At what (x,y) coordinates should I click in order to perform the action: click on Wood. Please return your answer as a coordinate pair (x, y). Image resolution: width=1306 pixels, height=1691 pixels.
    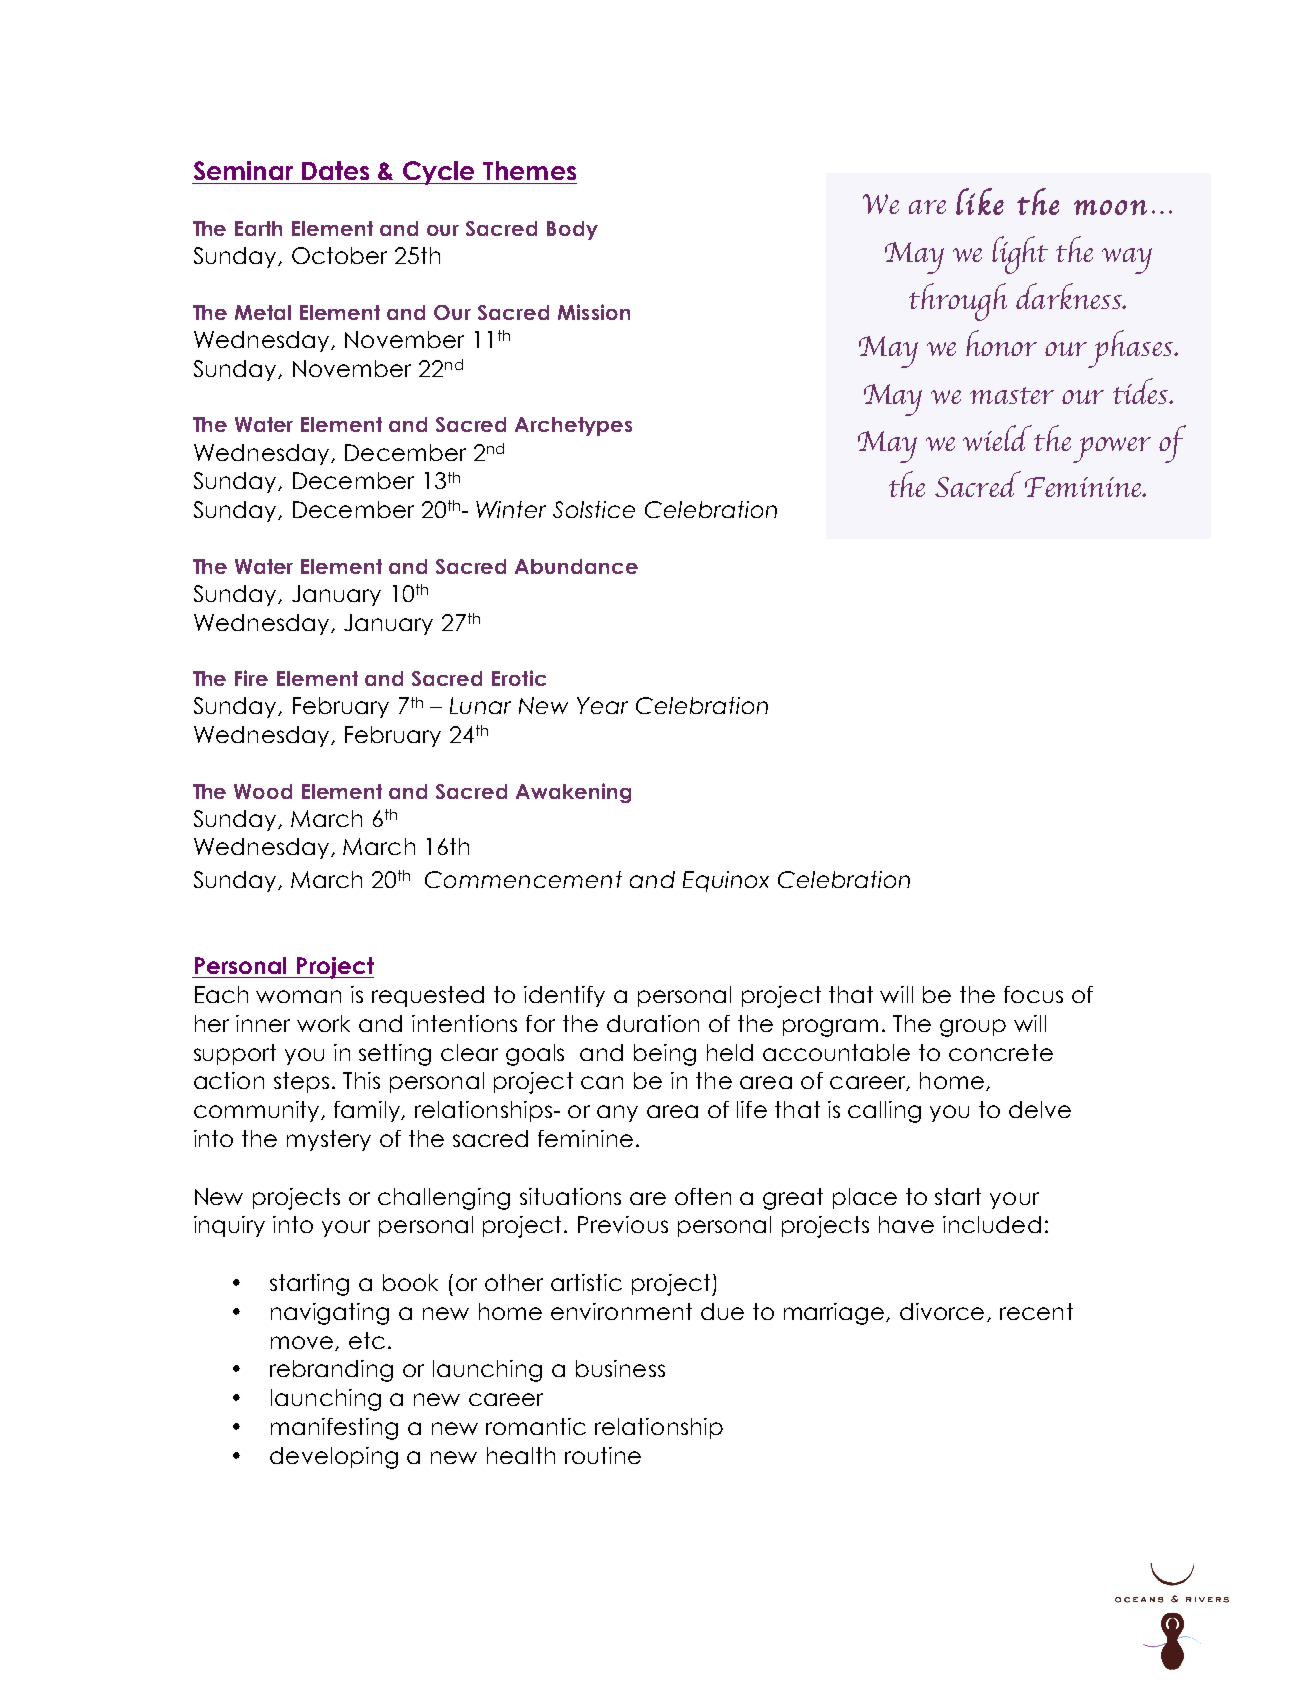
    Looking at the image, I should click on (263, 791).
